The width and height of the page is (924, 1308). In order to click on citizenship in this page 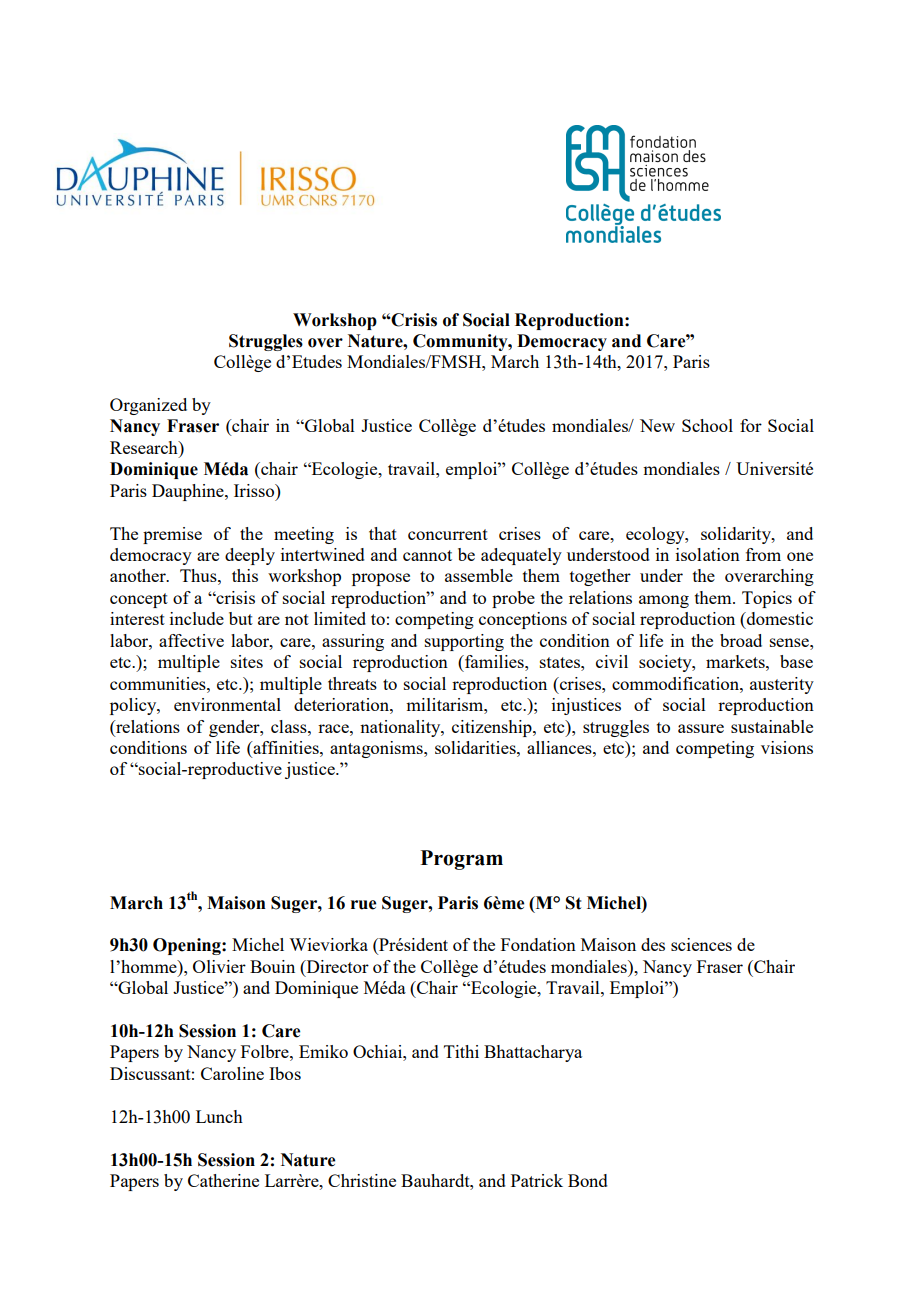, I will do `click(493, 728)`.
